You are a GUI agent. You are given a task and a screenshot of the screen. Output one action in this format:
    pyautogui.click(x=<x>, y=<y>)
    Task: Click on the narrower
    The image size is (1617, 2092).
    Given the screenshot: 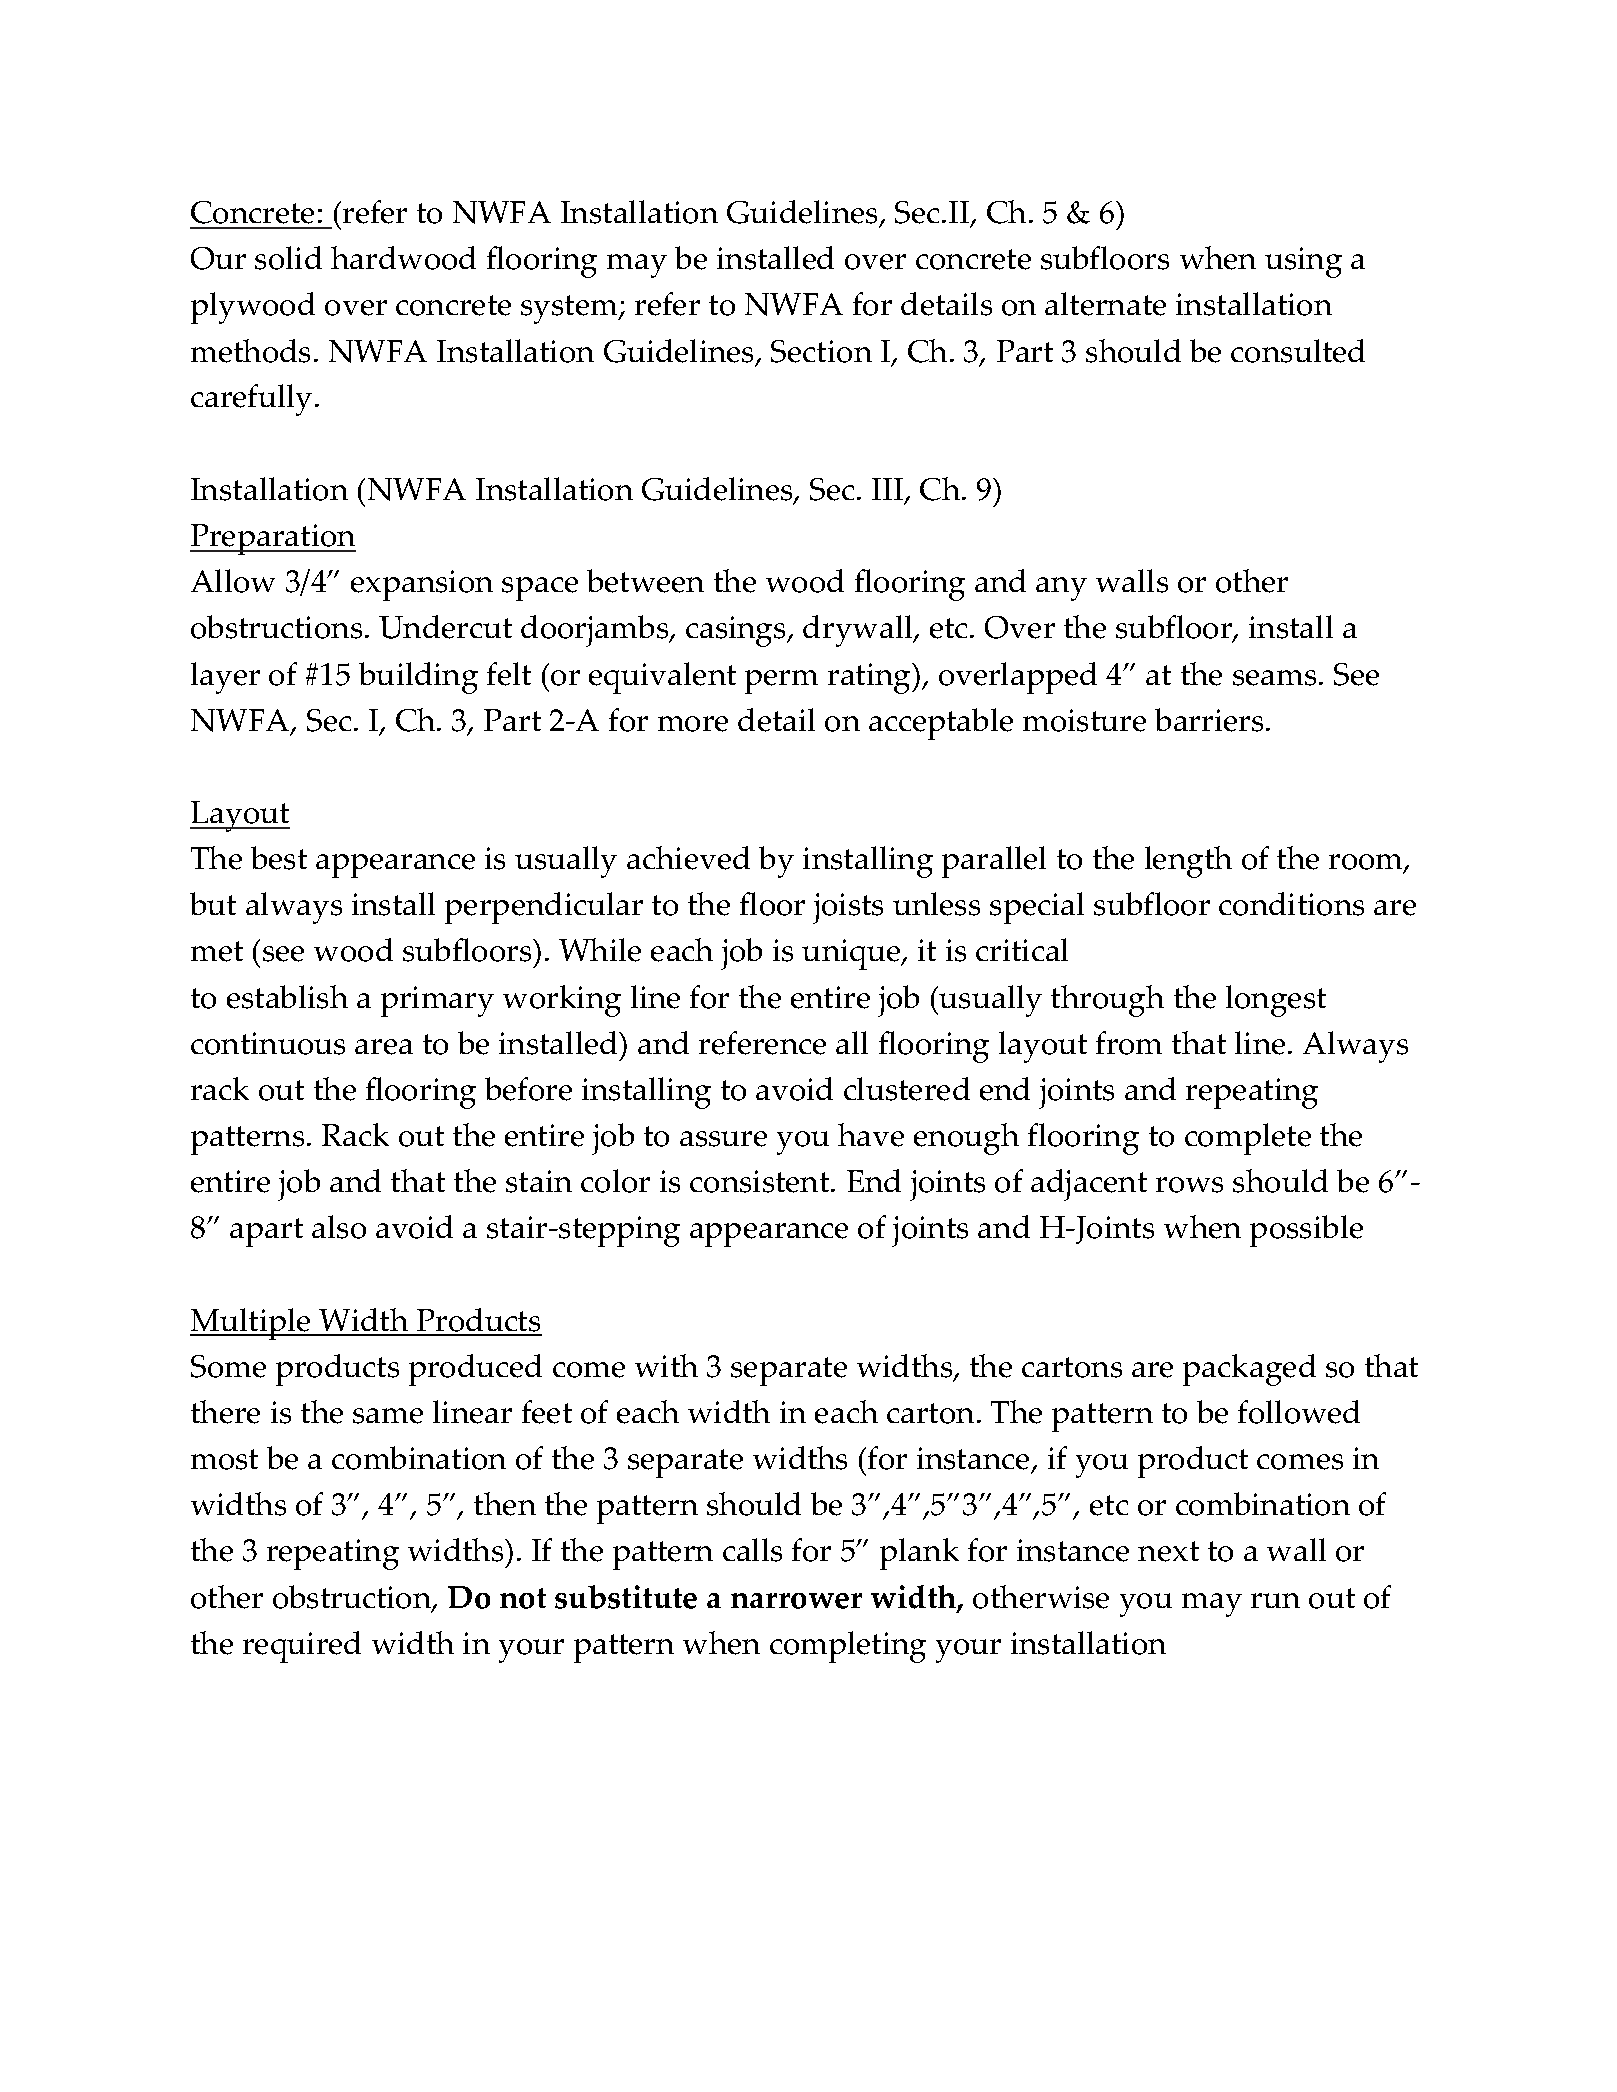 What is the action you would take?
    pyautogui.click(x=796, y=1601)
